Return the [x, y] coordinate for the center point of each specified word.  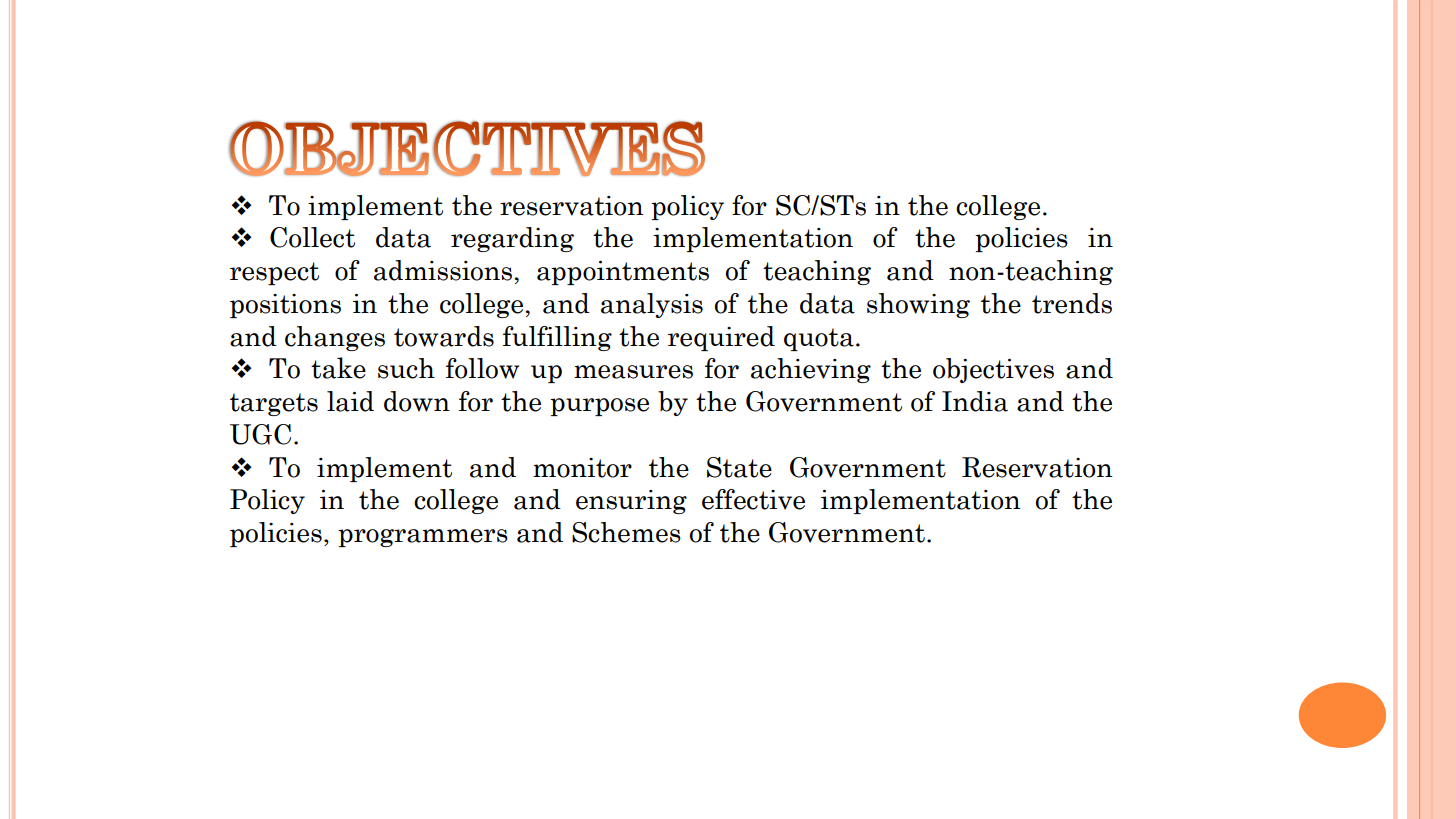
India [975, 401]
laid [350, 401]
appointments [623, 273]
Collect [312, 237]
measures [633, 372]
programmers [423, 538]
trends [1072, 303]
